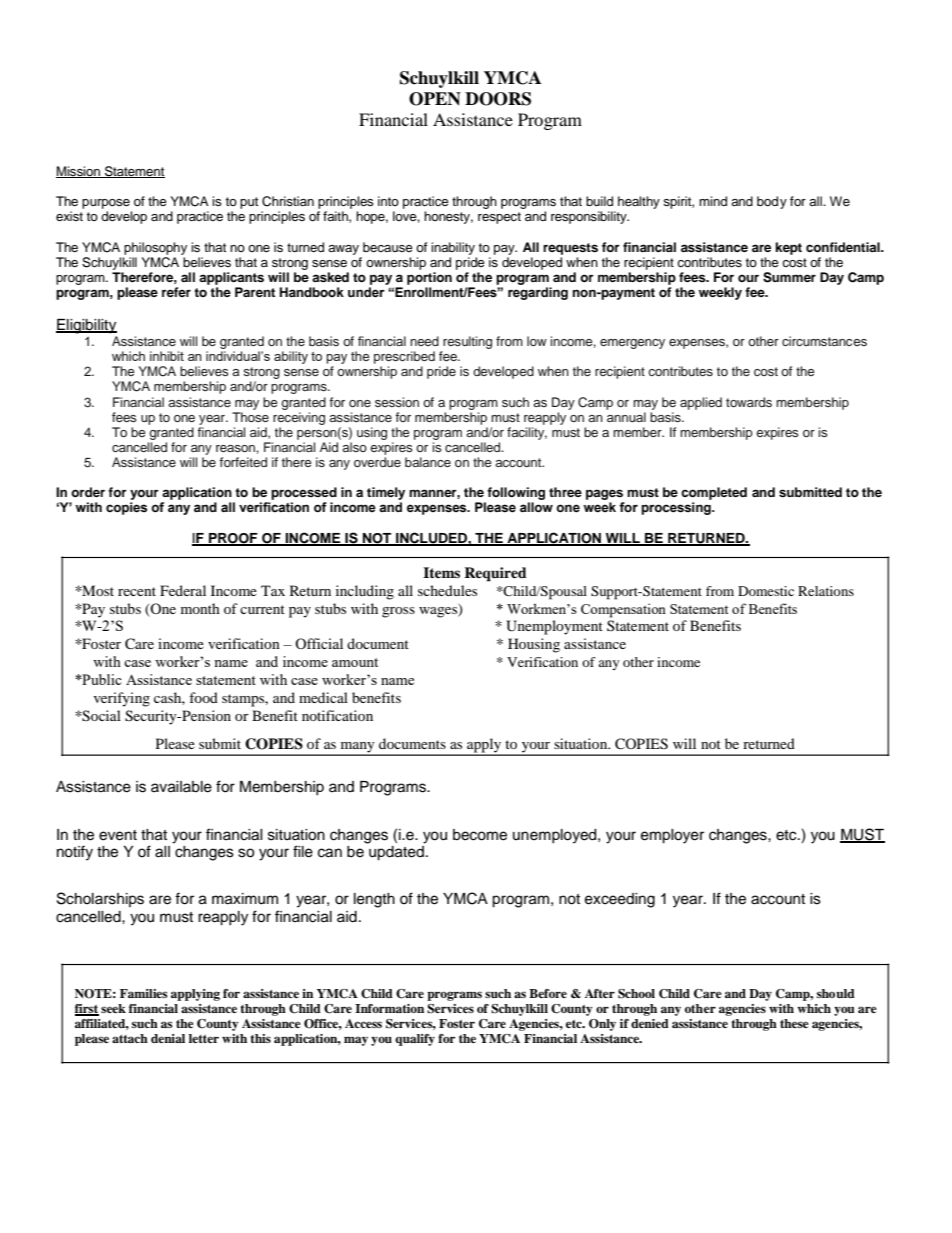 Image resolution: width=952 pixels, height=1233 pixels. Describe the element at coordinates (824, 341) in the document. I see `circumstances` at that location.
